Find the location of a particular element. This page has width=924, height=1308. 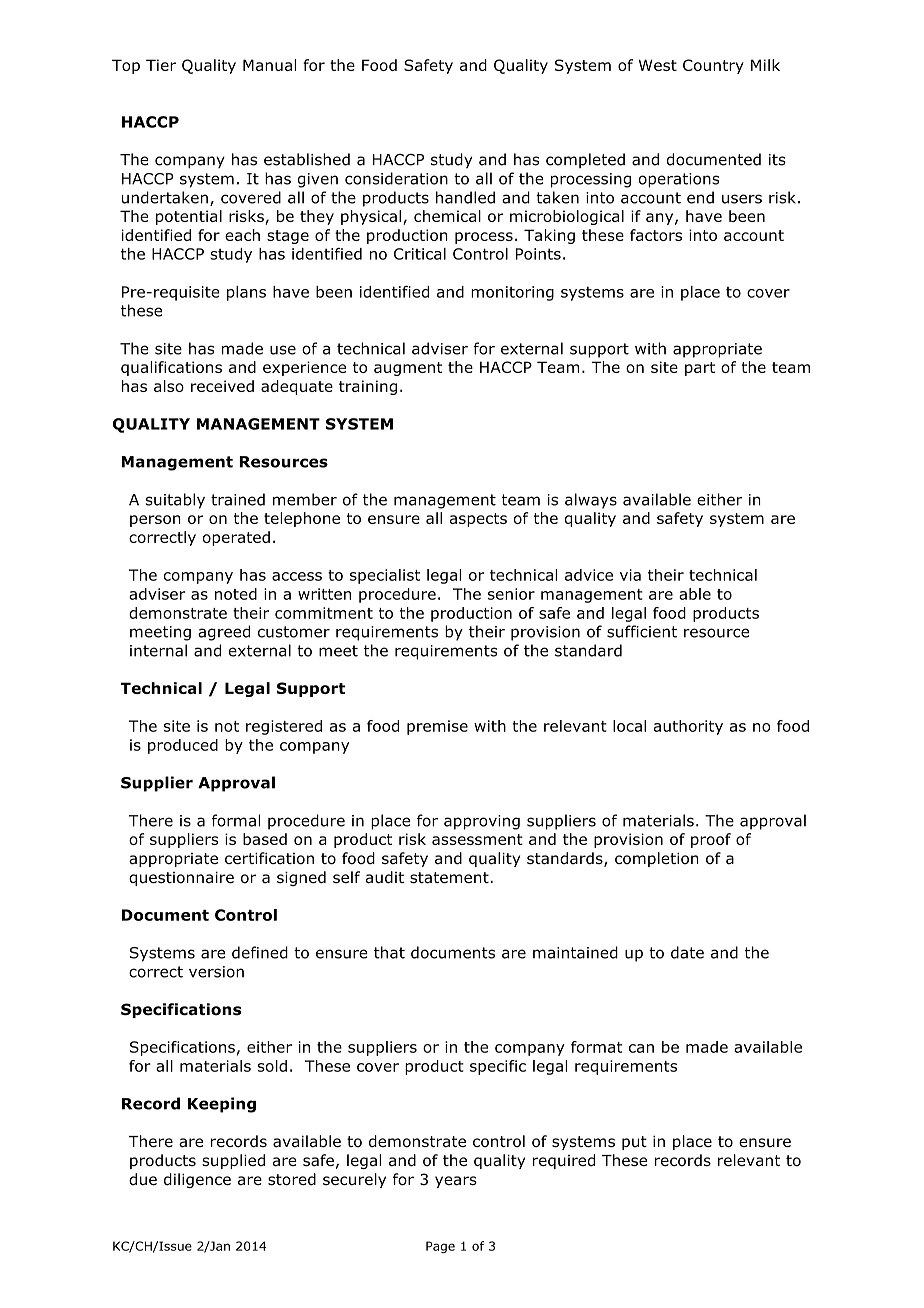

assessment is located at coordinates (477, 839).
